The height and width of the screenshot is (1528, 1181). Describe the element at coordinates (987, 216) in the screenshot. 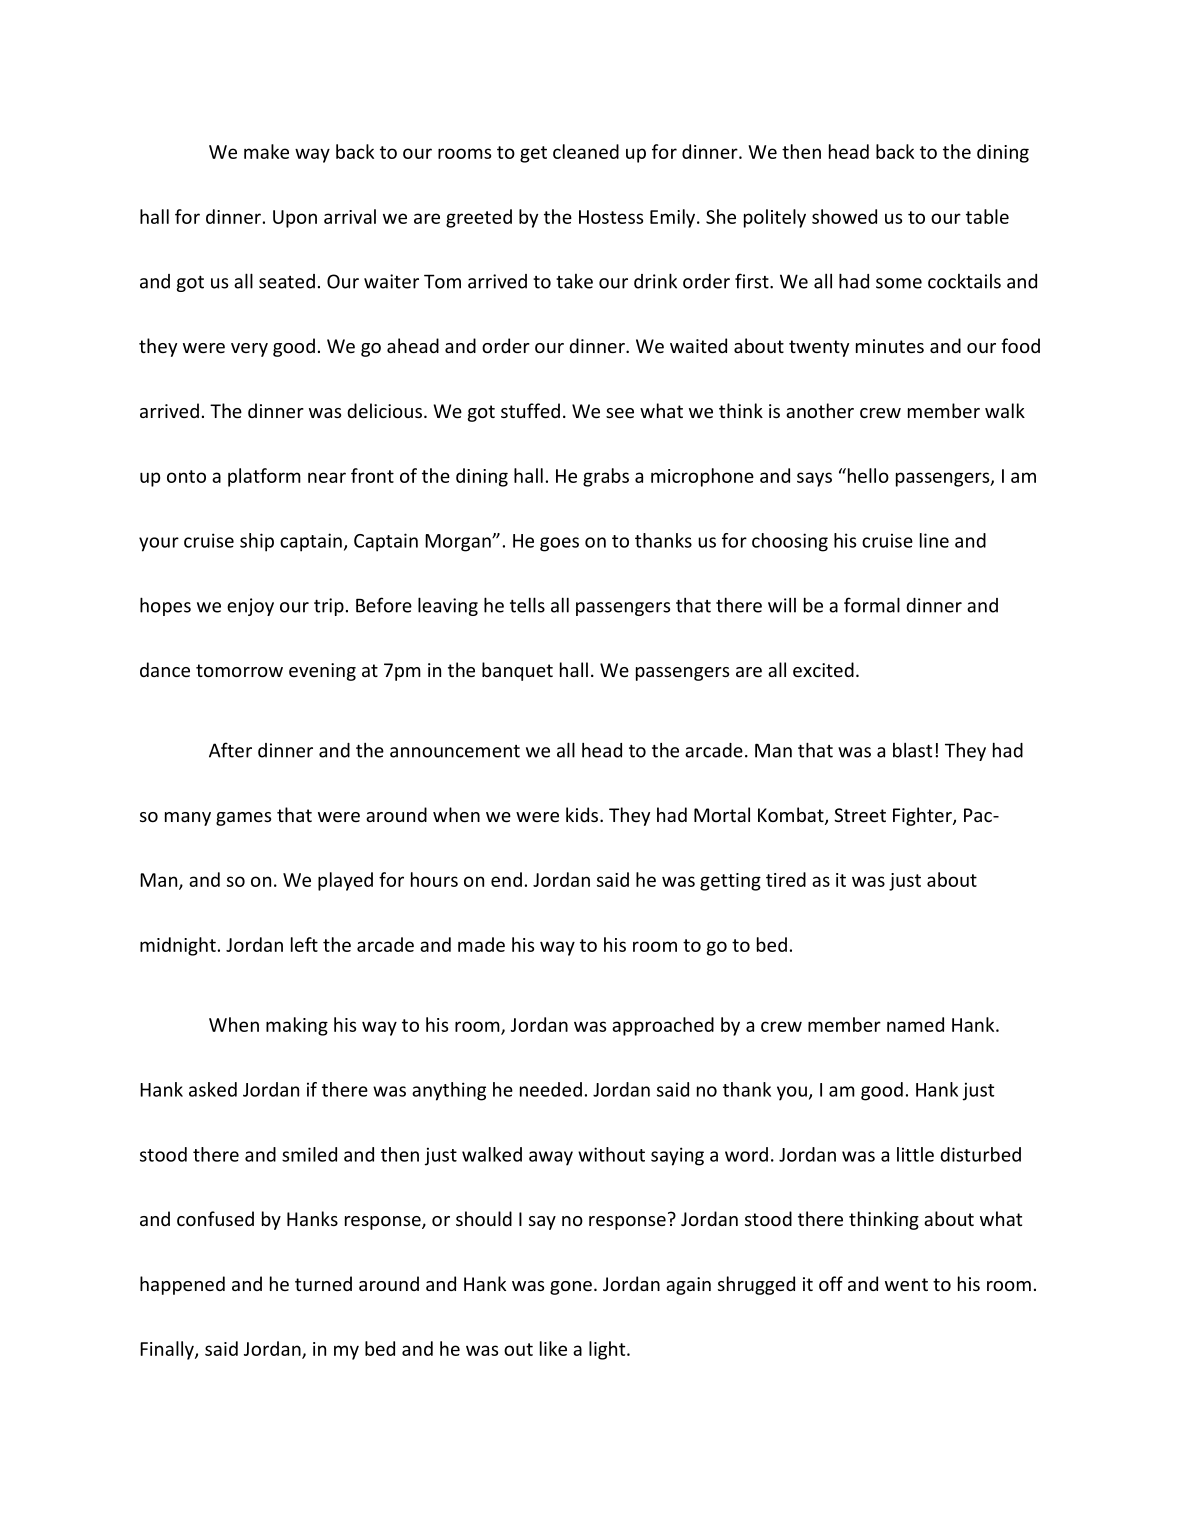

I see `table` at that location.
